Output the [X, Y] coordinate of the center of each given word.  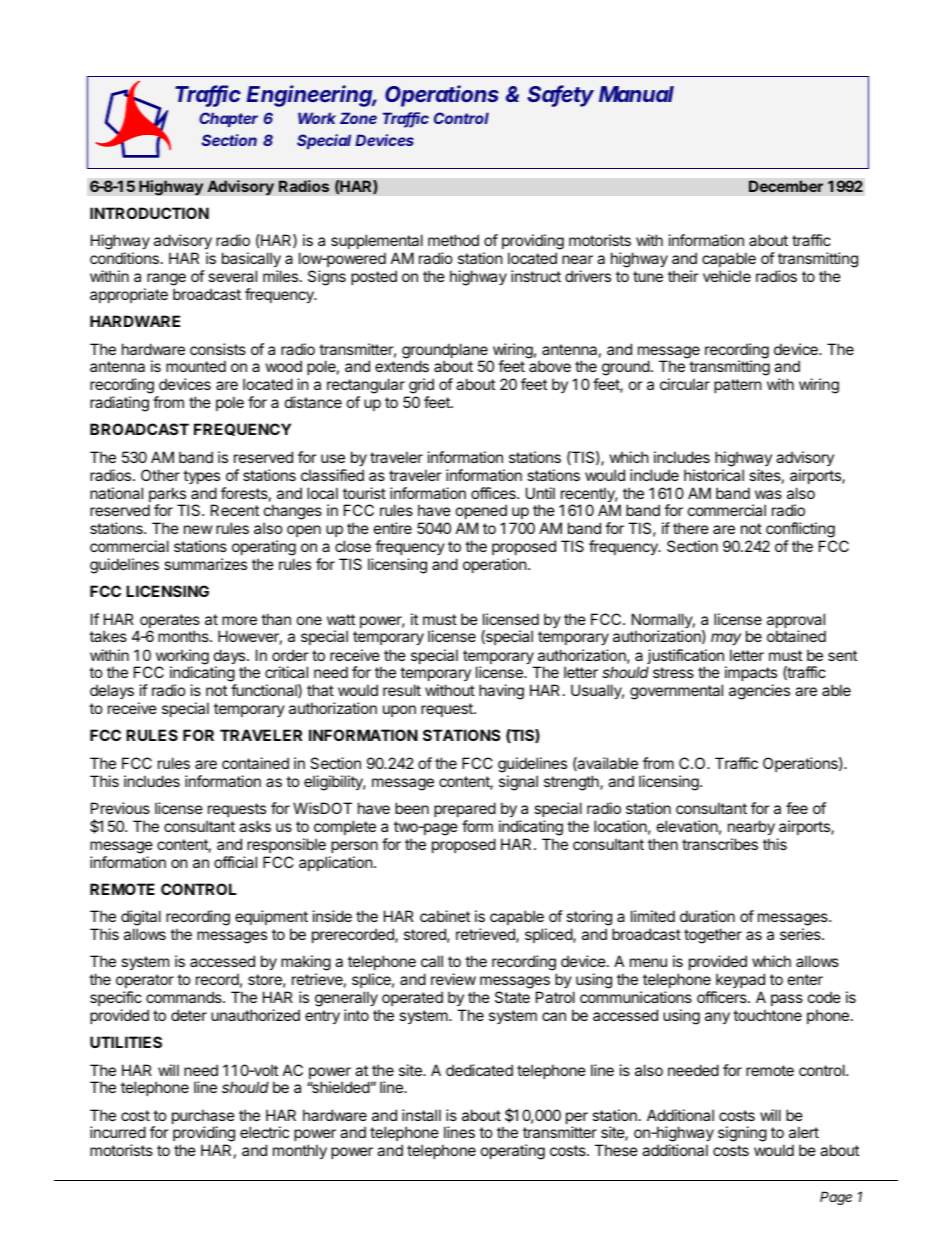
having [501, 692]
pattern [738, 386]
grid [420, 387]
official [235, 862]
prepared [465, 809]
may [726, 639]
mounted [196, 366]
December [786, 186]
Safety [560, 96]
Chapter [228, 119]
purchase [203, 1118]
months [184, 636]
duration [707, 916]
